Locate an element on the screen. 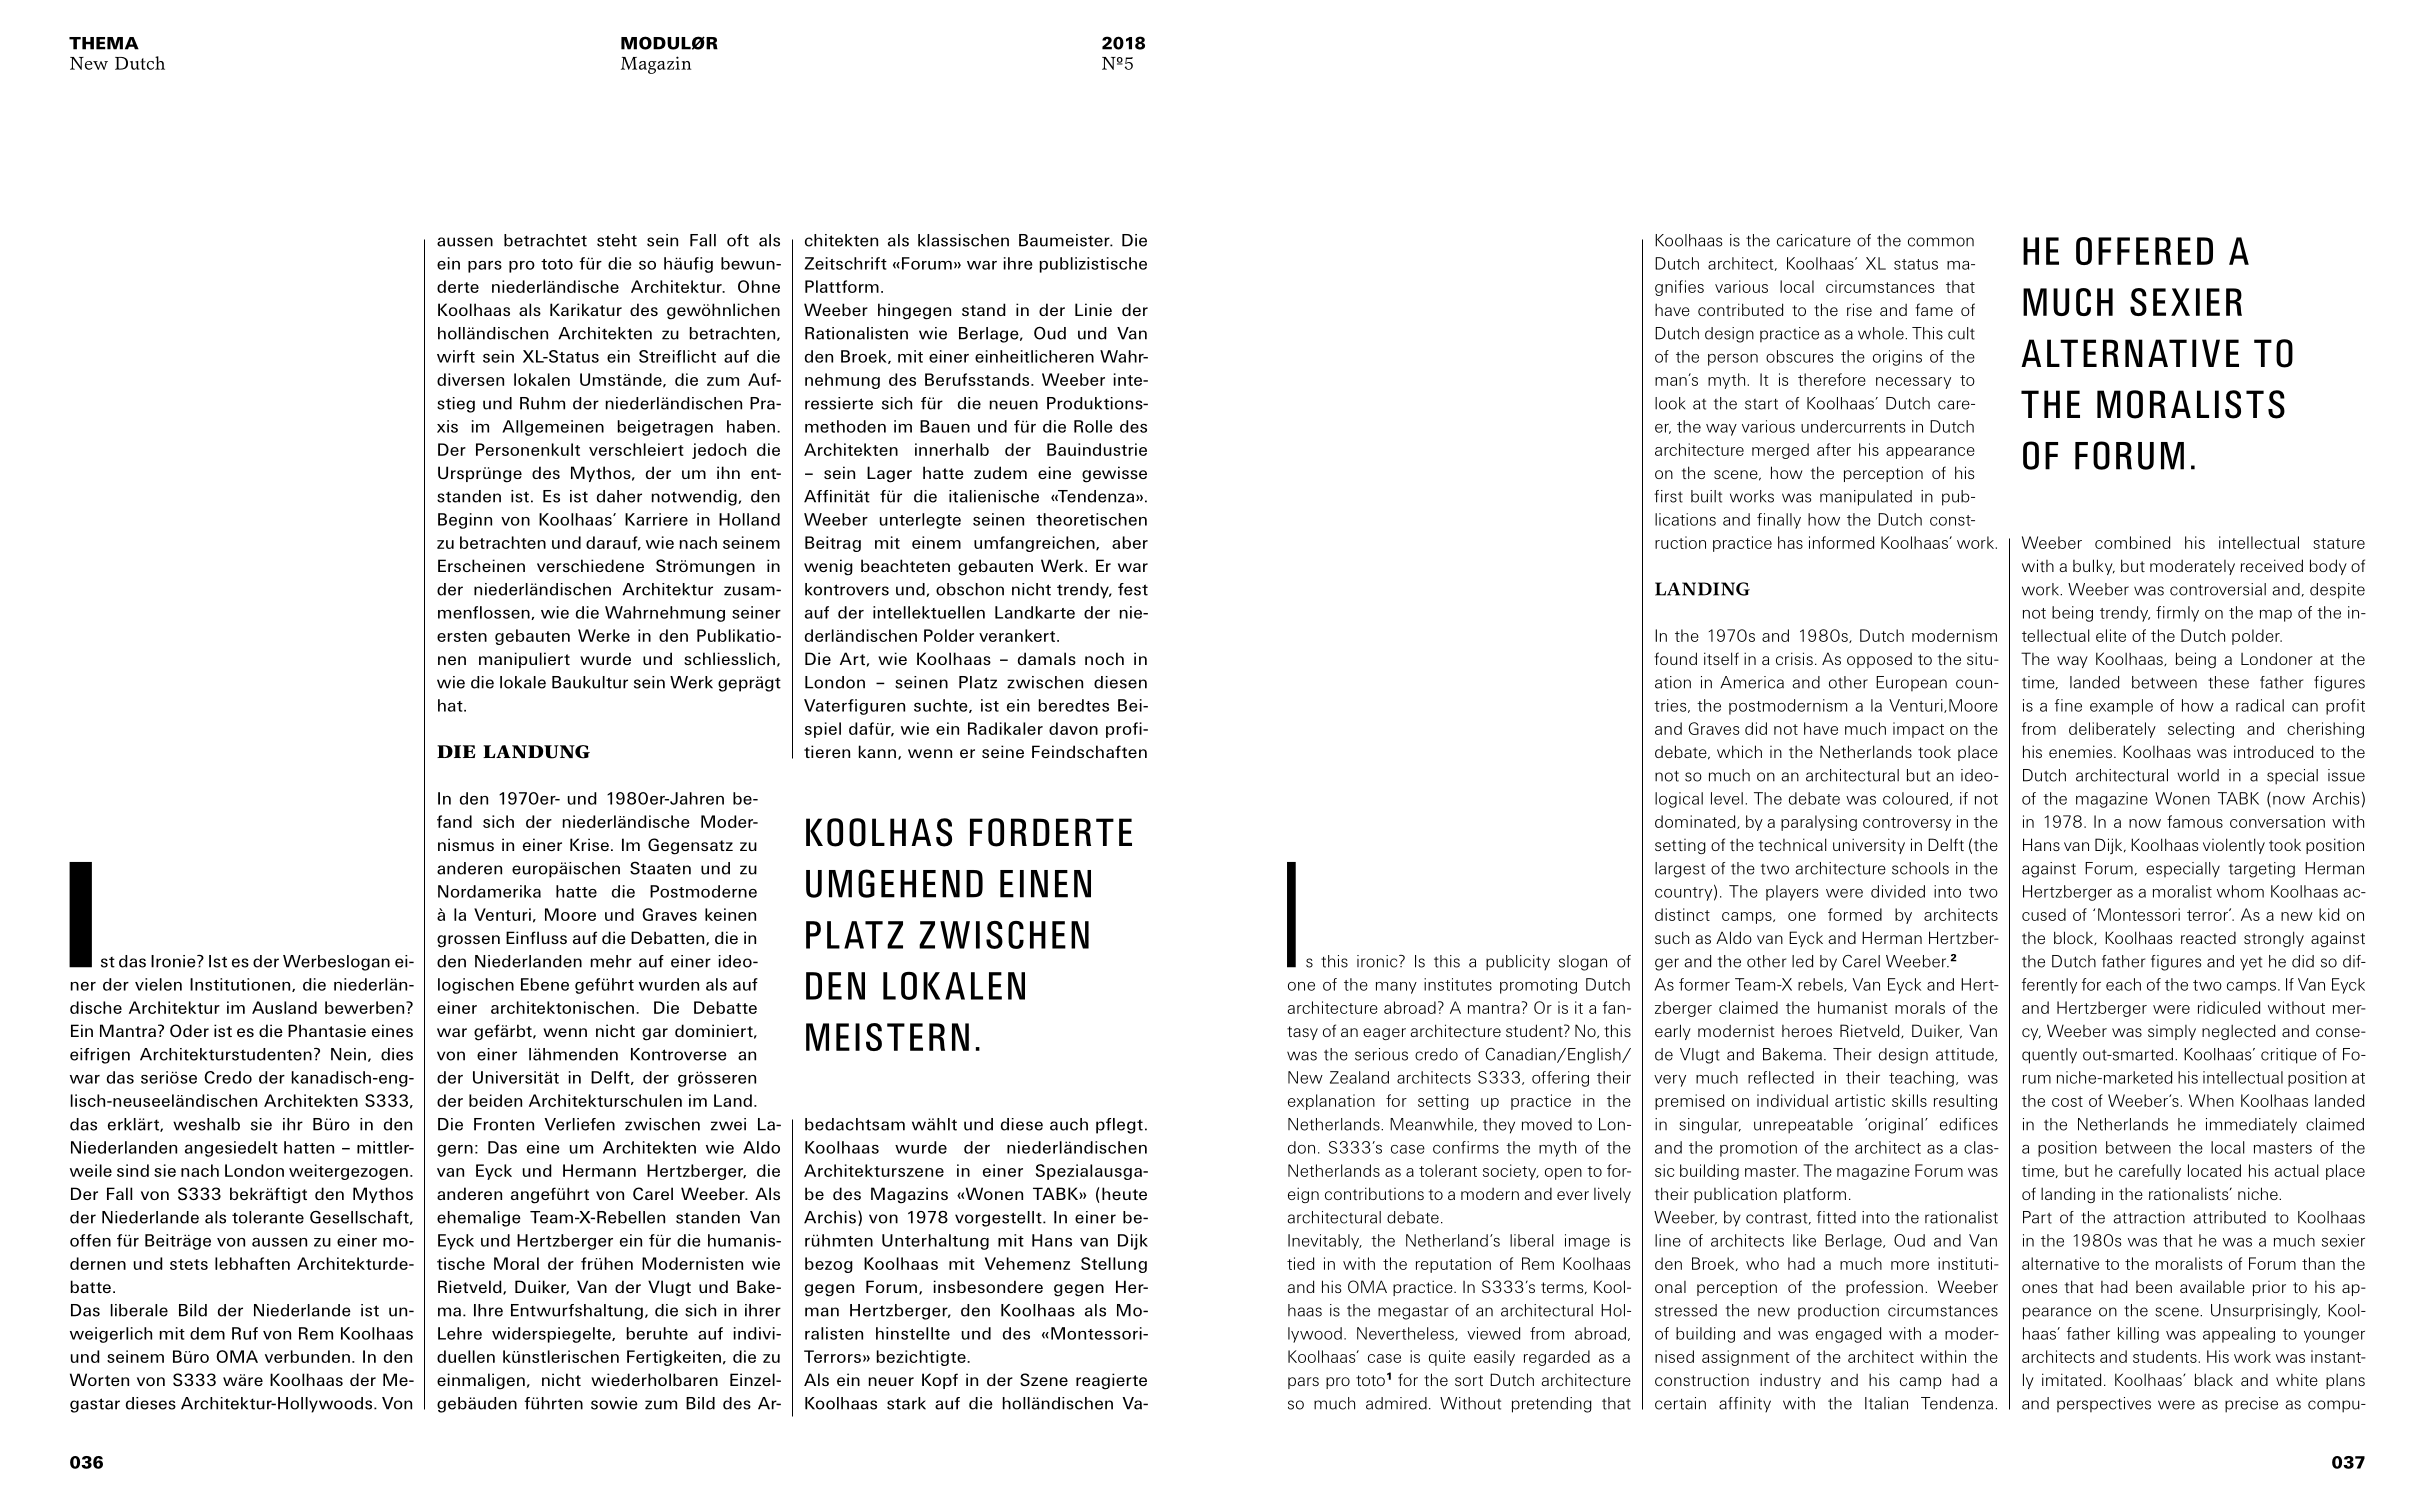  killing is located at coordinates (2138, 1335).
